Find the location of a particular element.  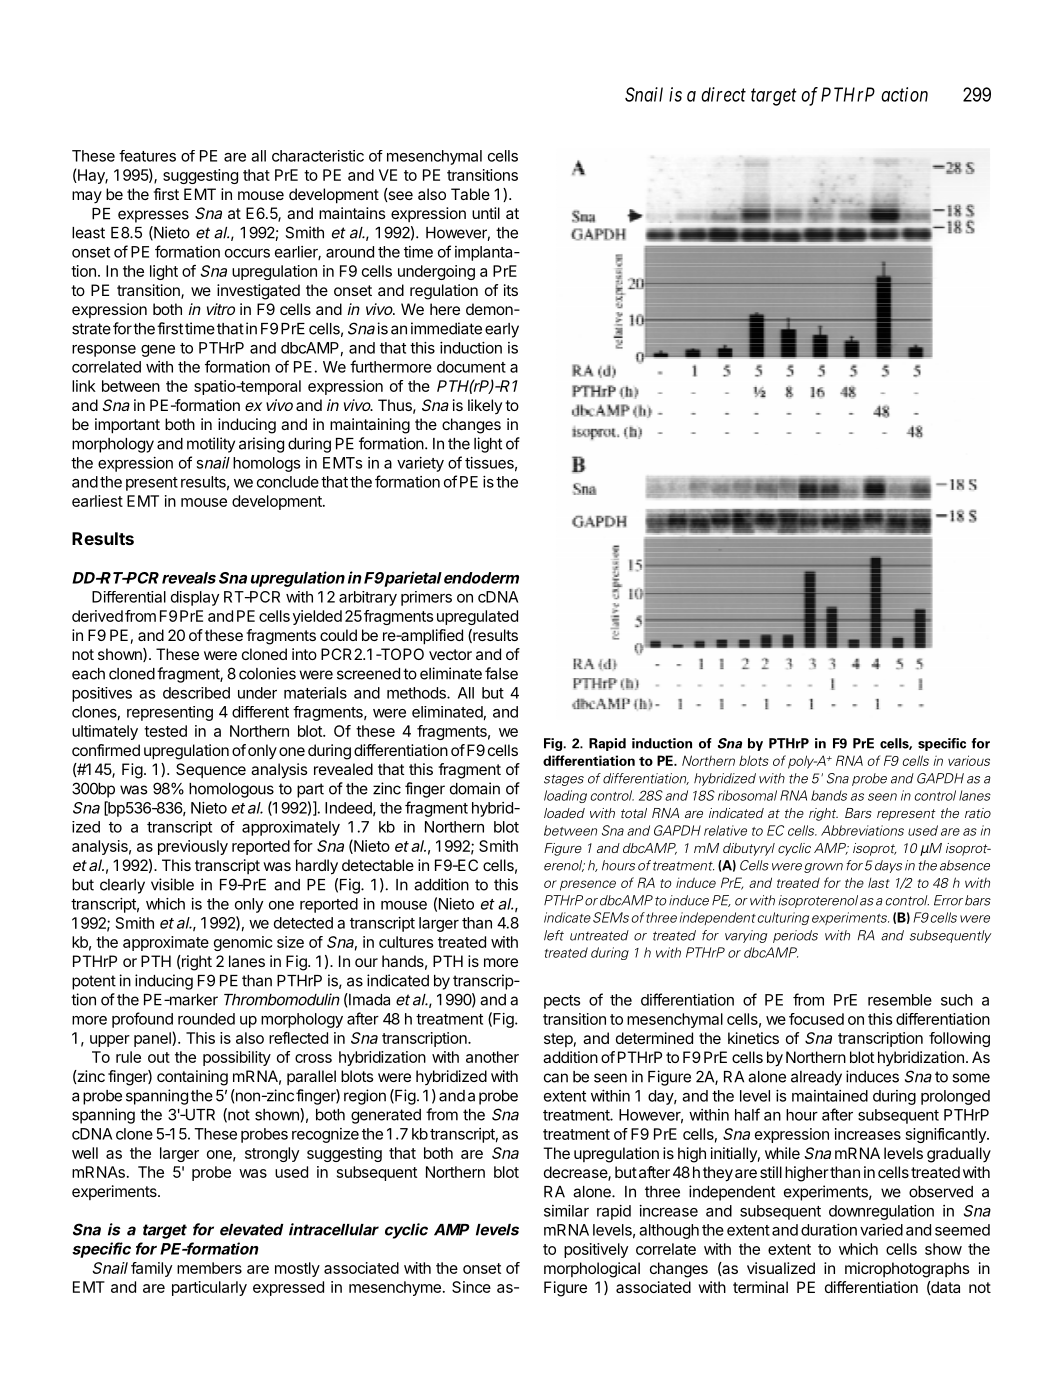

features is located at coordinates (147, 156).
